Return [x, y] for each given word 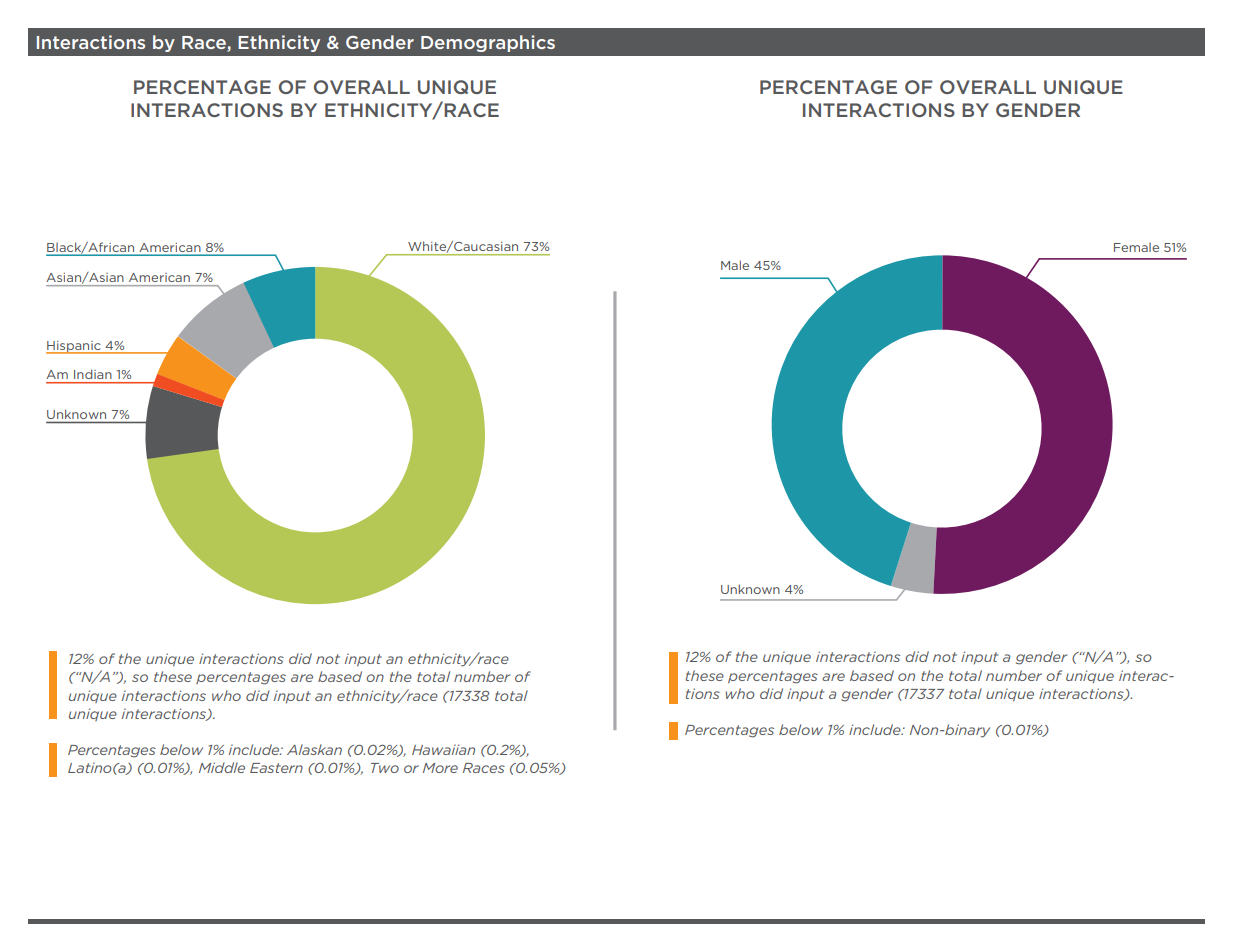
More [440, 768]
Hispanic [74, 347]
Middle [222, 767]
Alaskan [314, 749]
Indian [92, 374]
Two [385, 768]
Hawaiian [443, 749]
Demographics [488, 43]
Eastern [276, 768]
